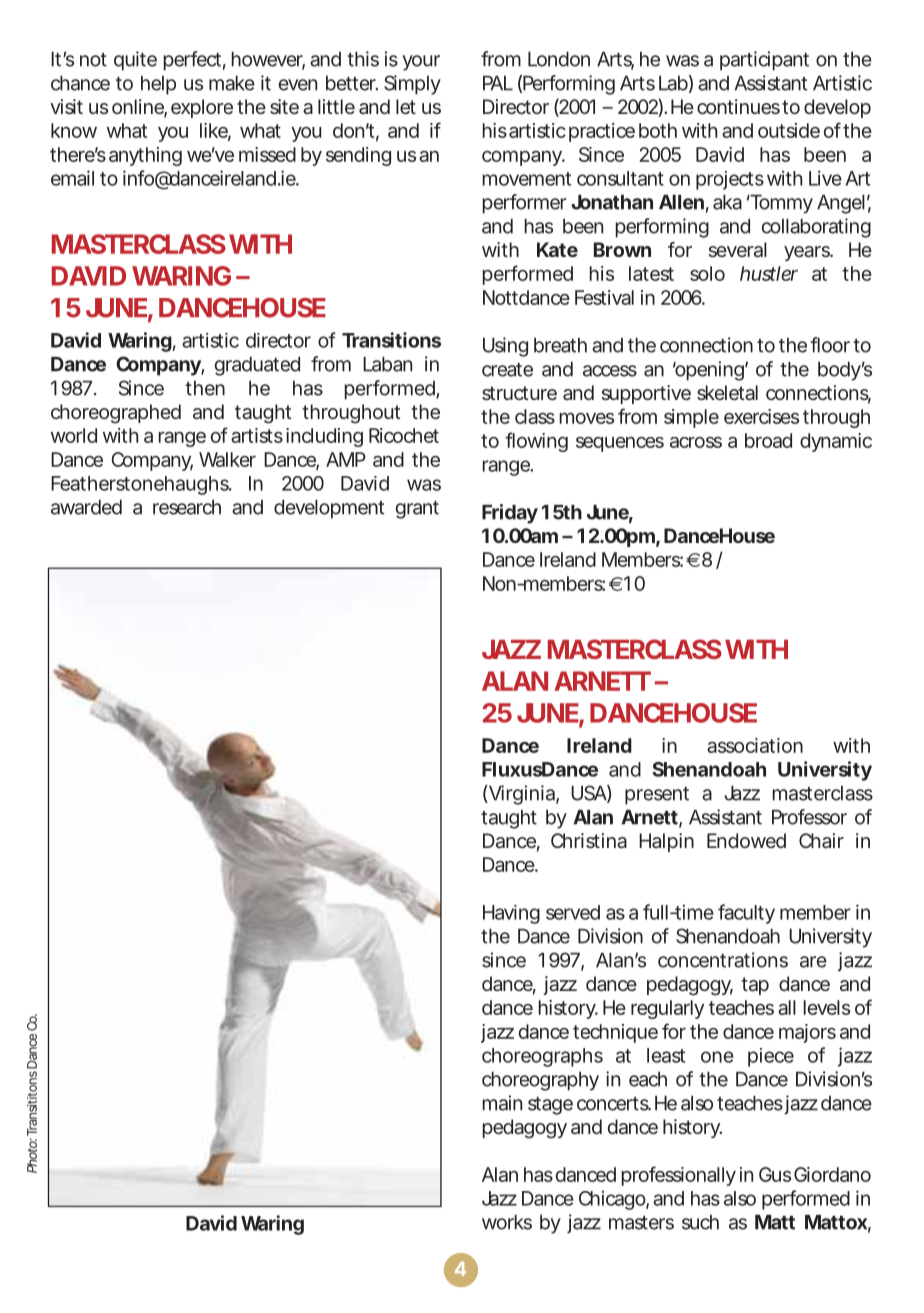  I want to click on association, so click(755, 745).
